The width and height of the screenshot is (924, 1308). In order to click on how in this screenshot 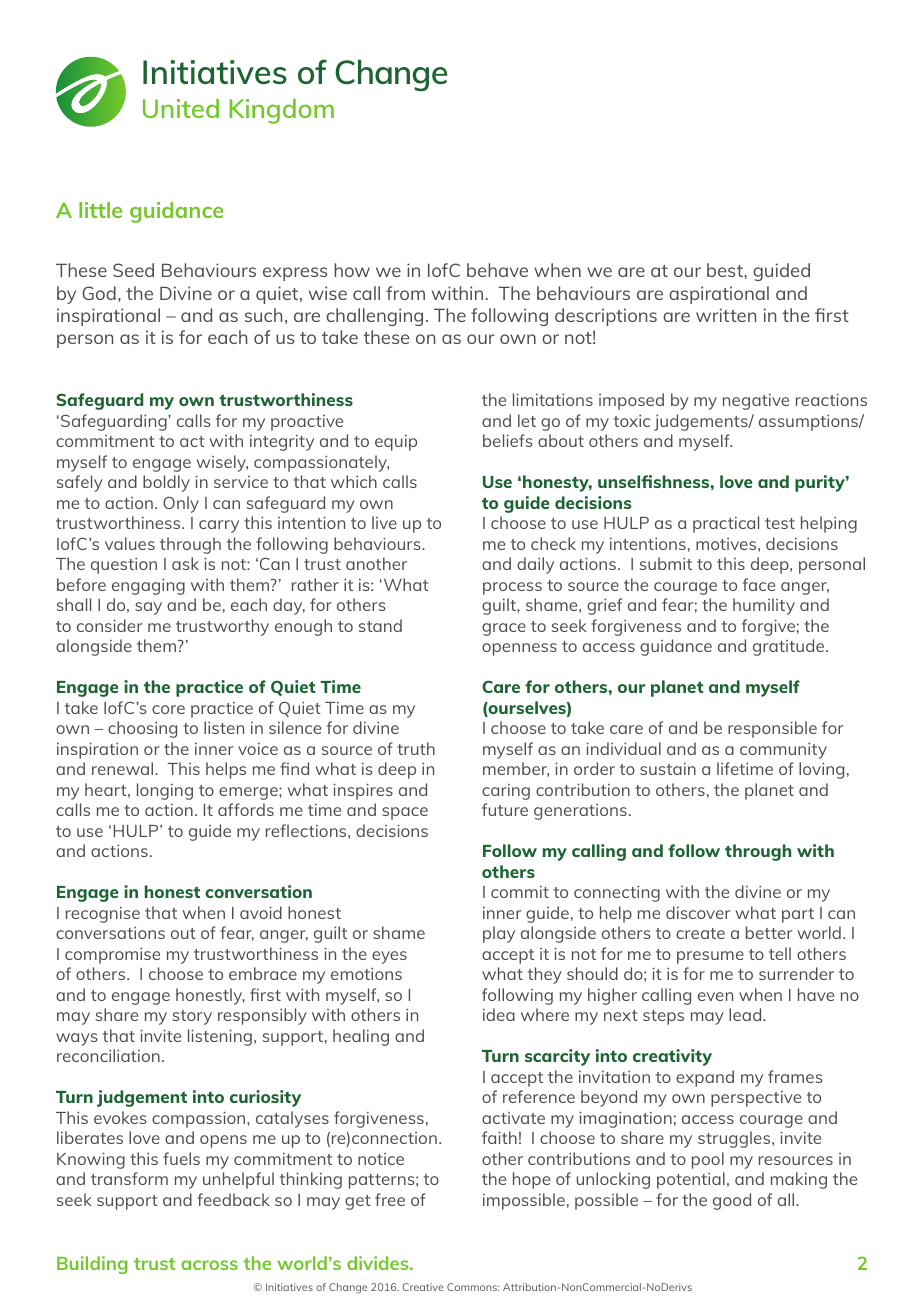, I will do `click(352, 270)`.
